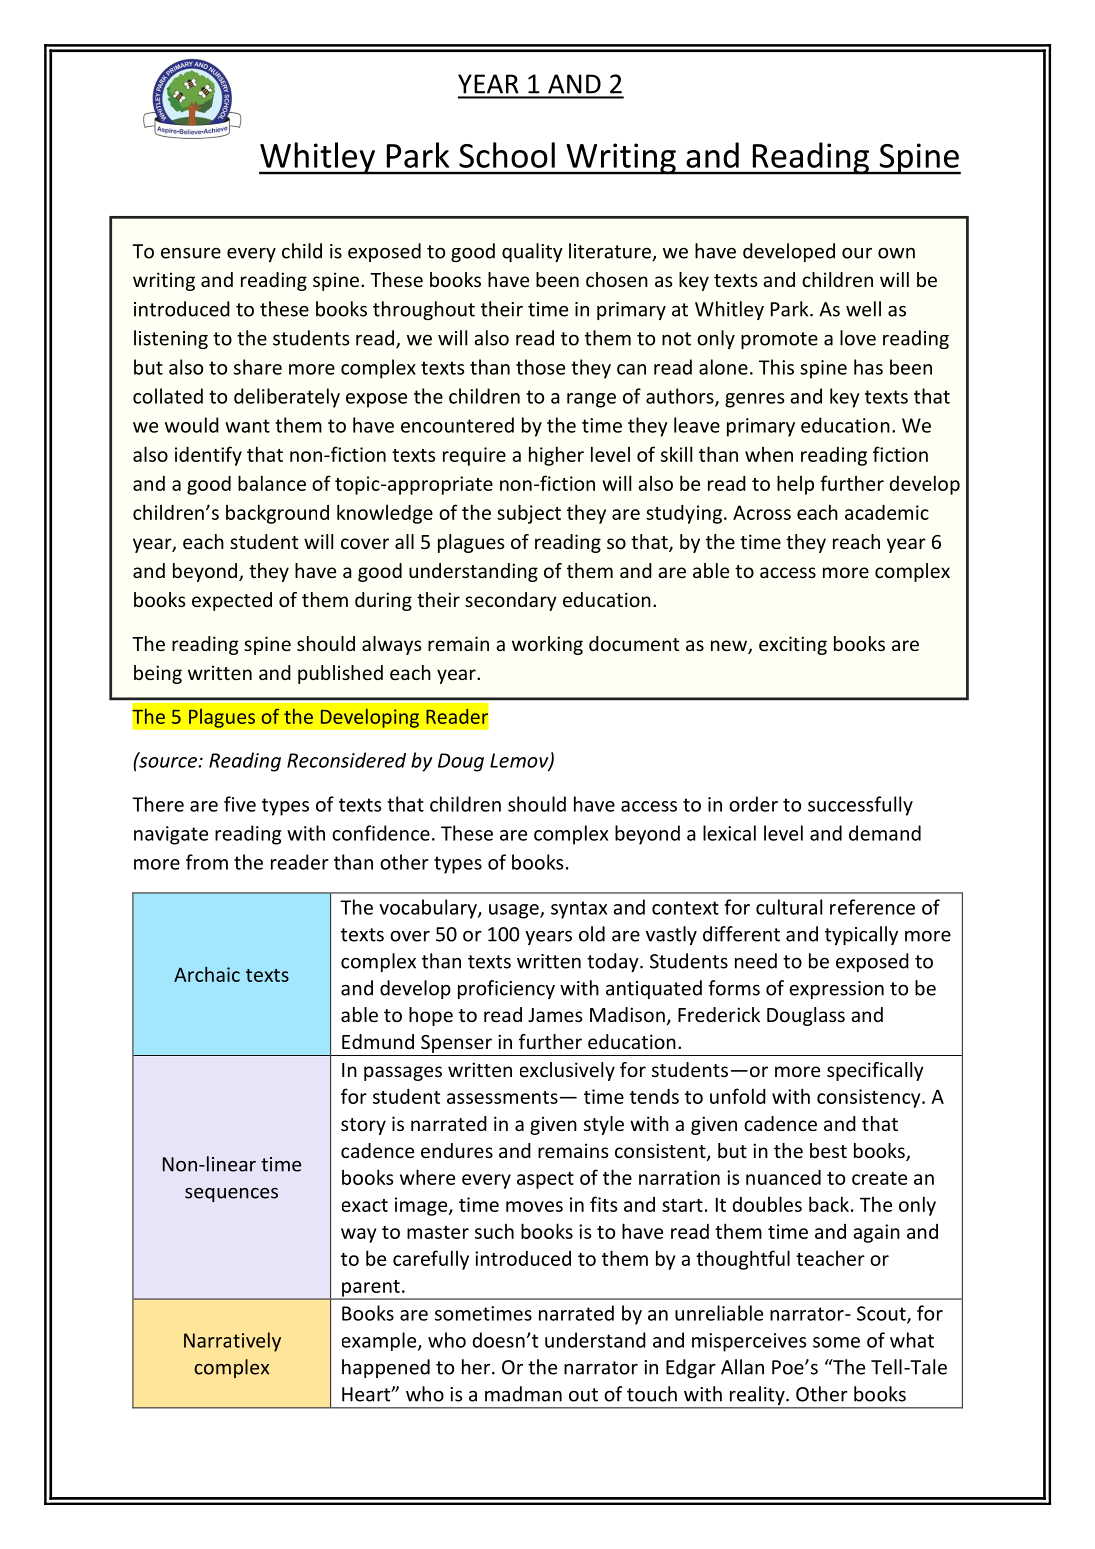 The height and width of the screenshot is (1549, 1095). What do you see at coordinates (896, 253) in the screenshot?
I see `own` at bounding box center [896, 253].
